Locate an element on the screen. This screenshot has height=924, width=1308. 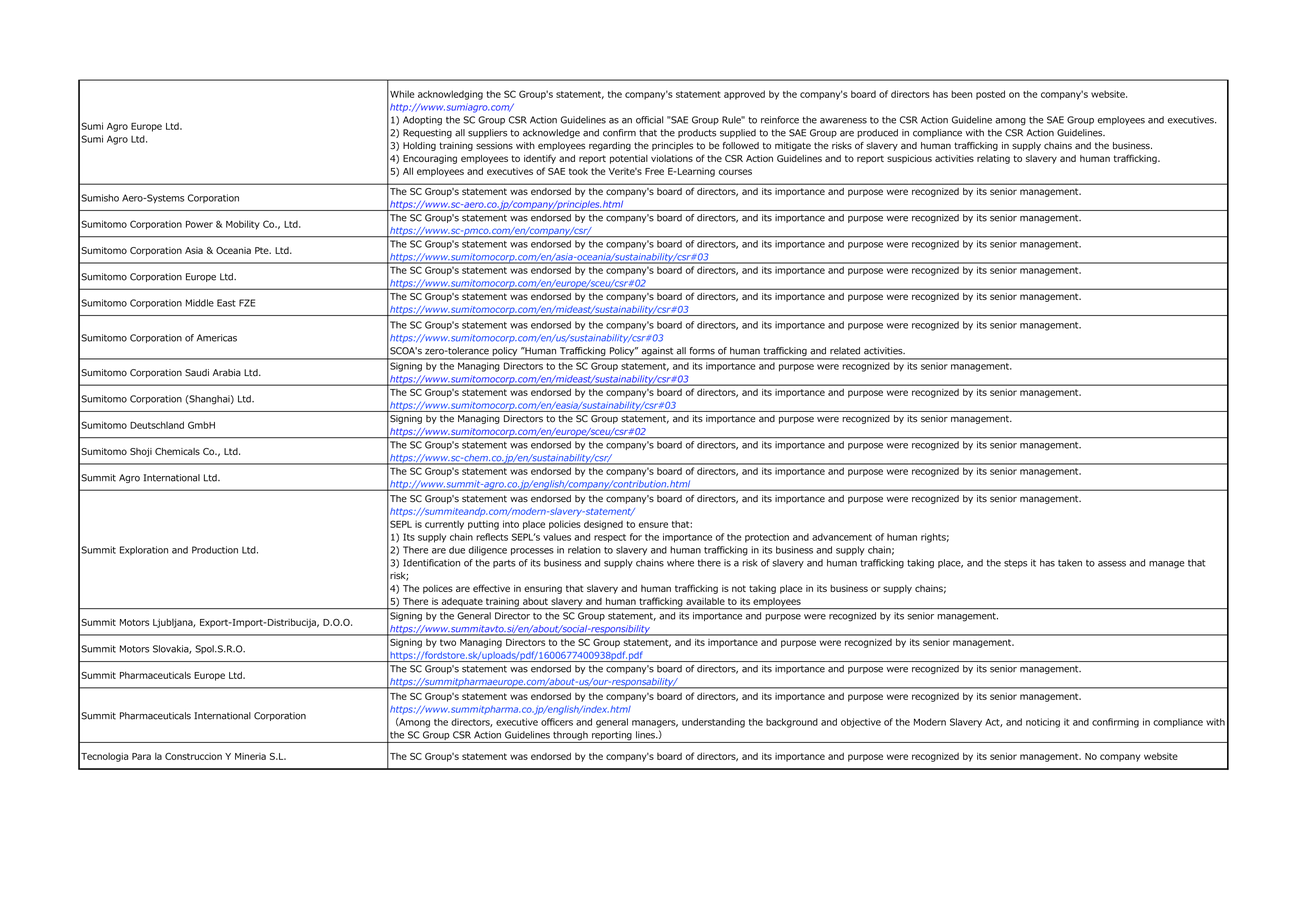
posted is located at coordinates (990, 95).
